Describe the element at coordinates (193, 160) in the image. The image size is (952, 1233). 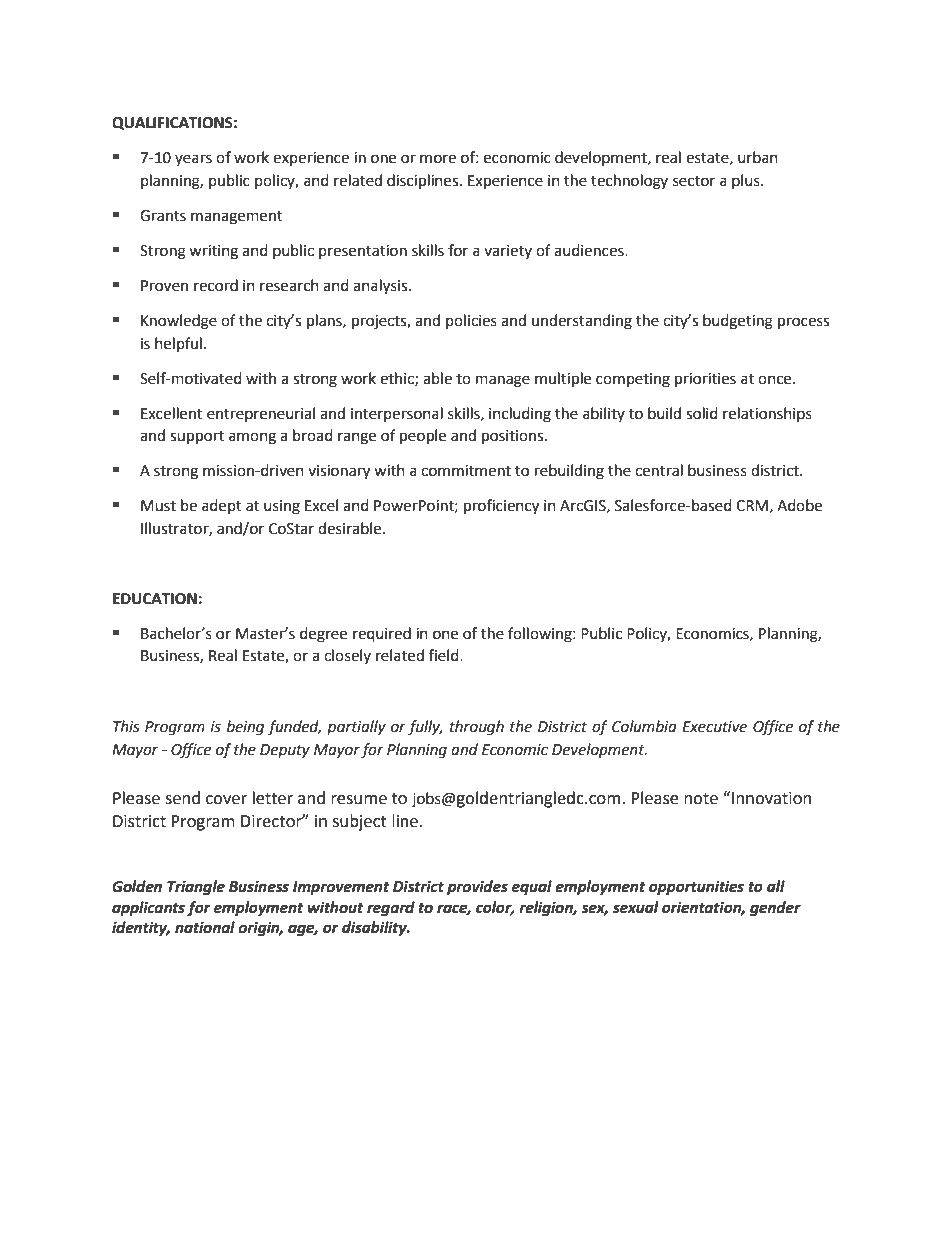
I see `years` at that location.
